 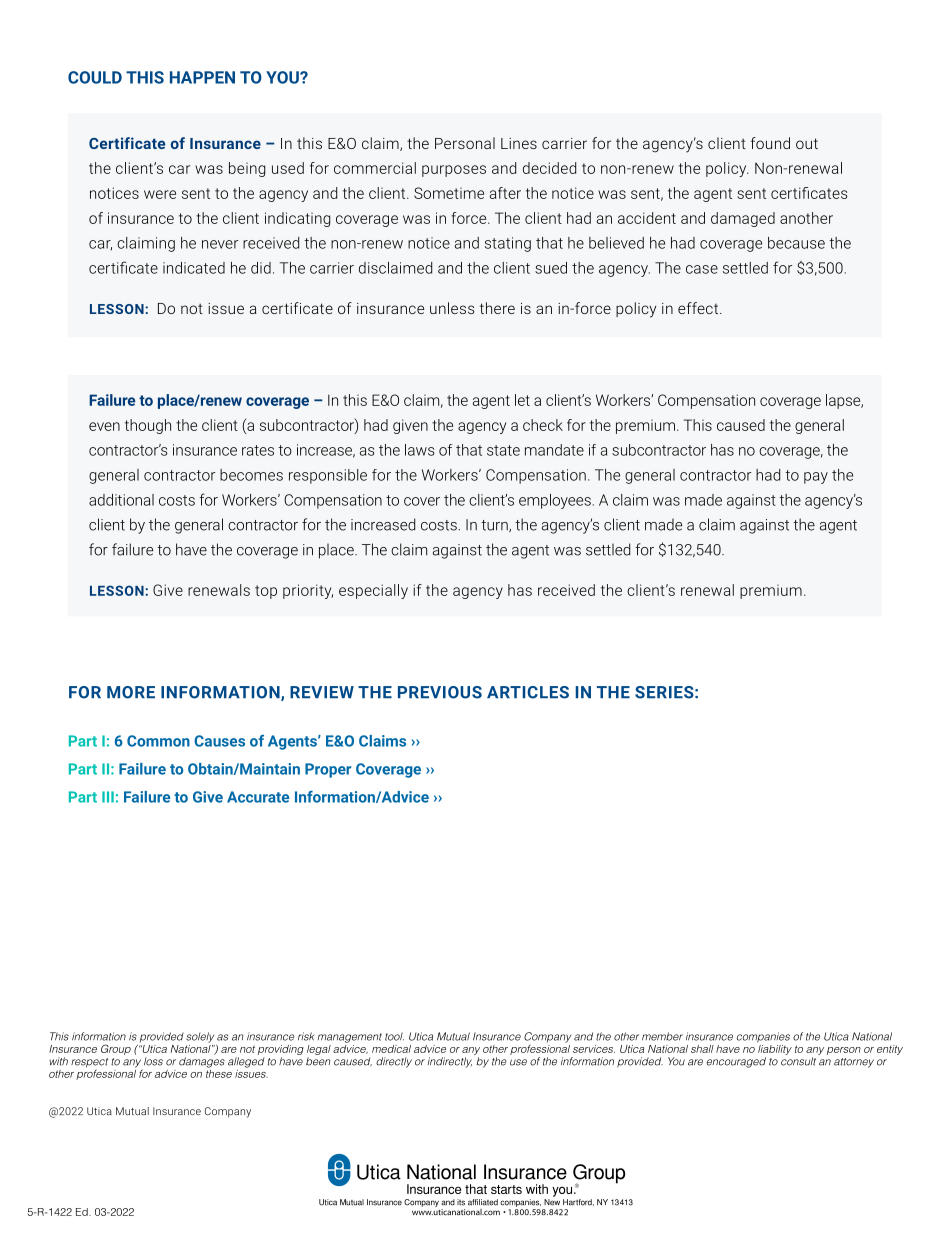 I want to click on found, so click(x=770, y=143).
